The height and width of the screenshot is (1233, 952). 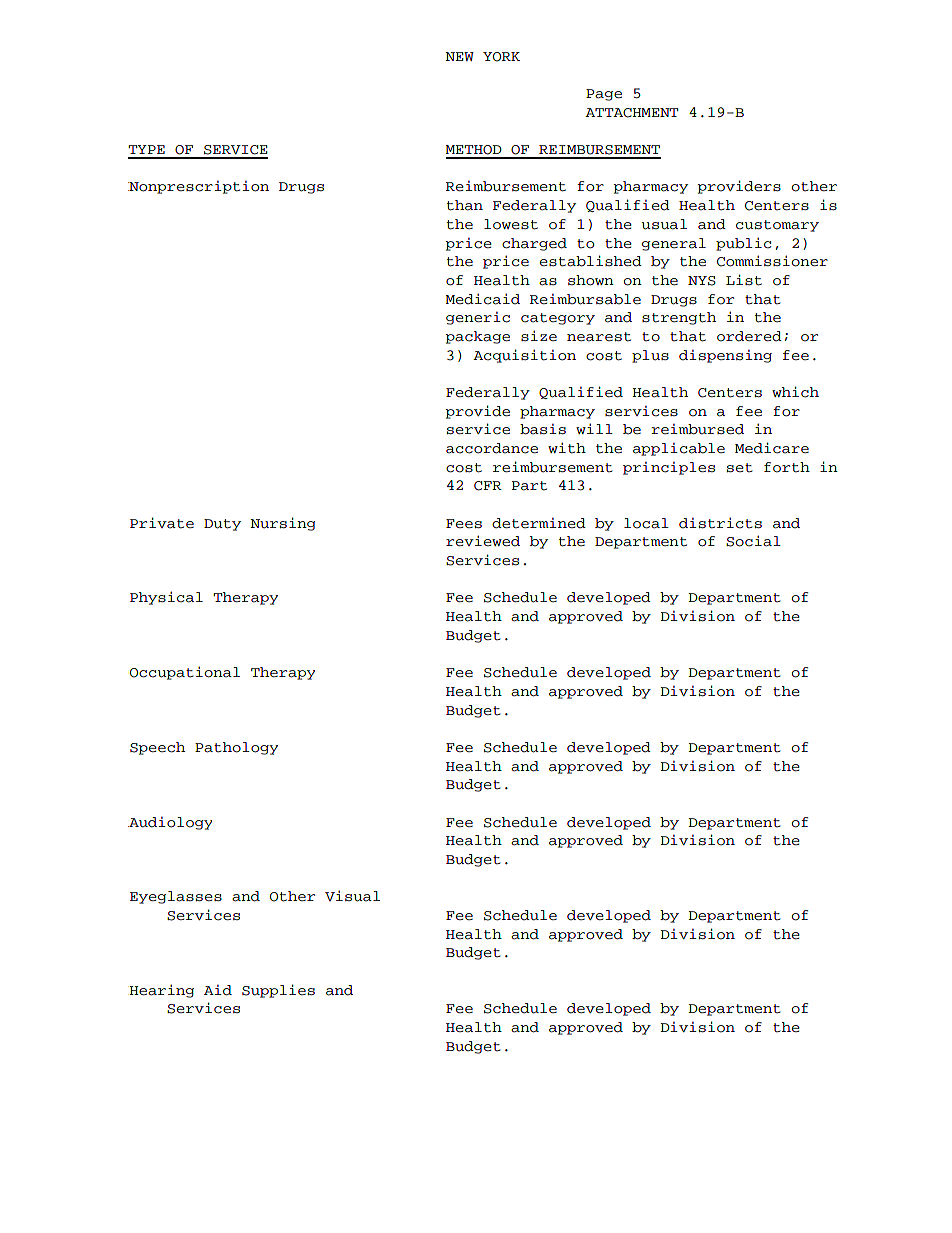 What do you see at coordinates (753, 541) in the screenshot?
I see `Social` at bounding box center [753, 541].
